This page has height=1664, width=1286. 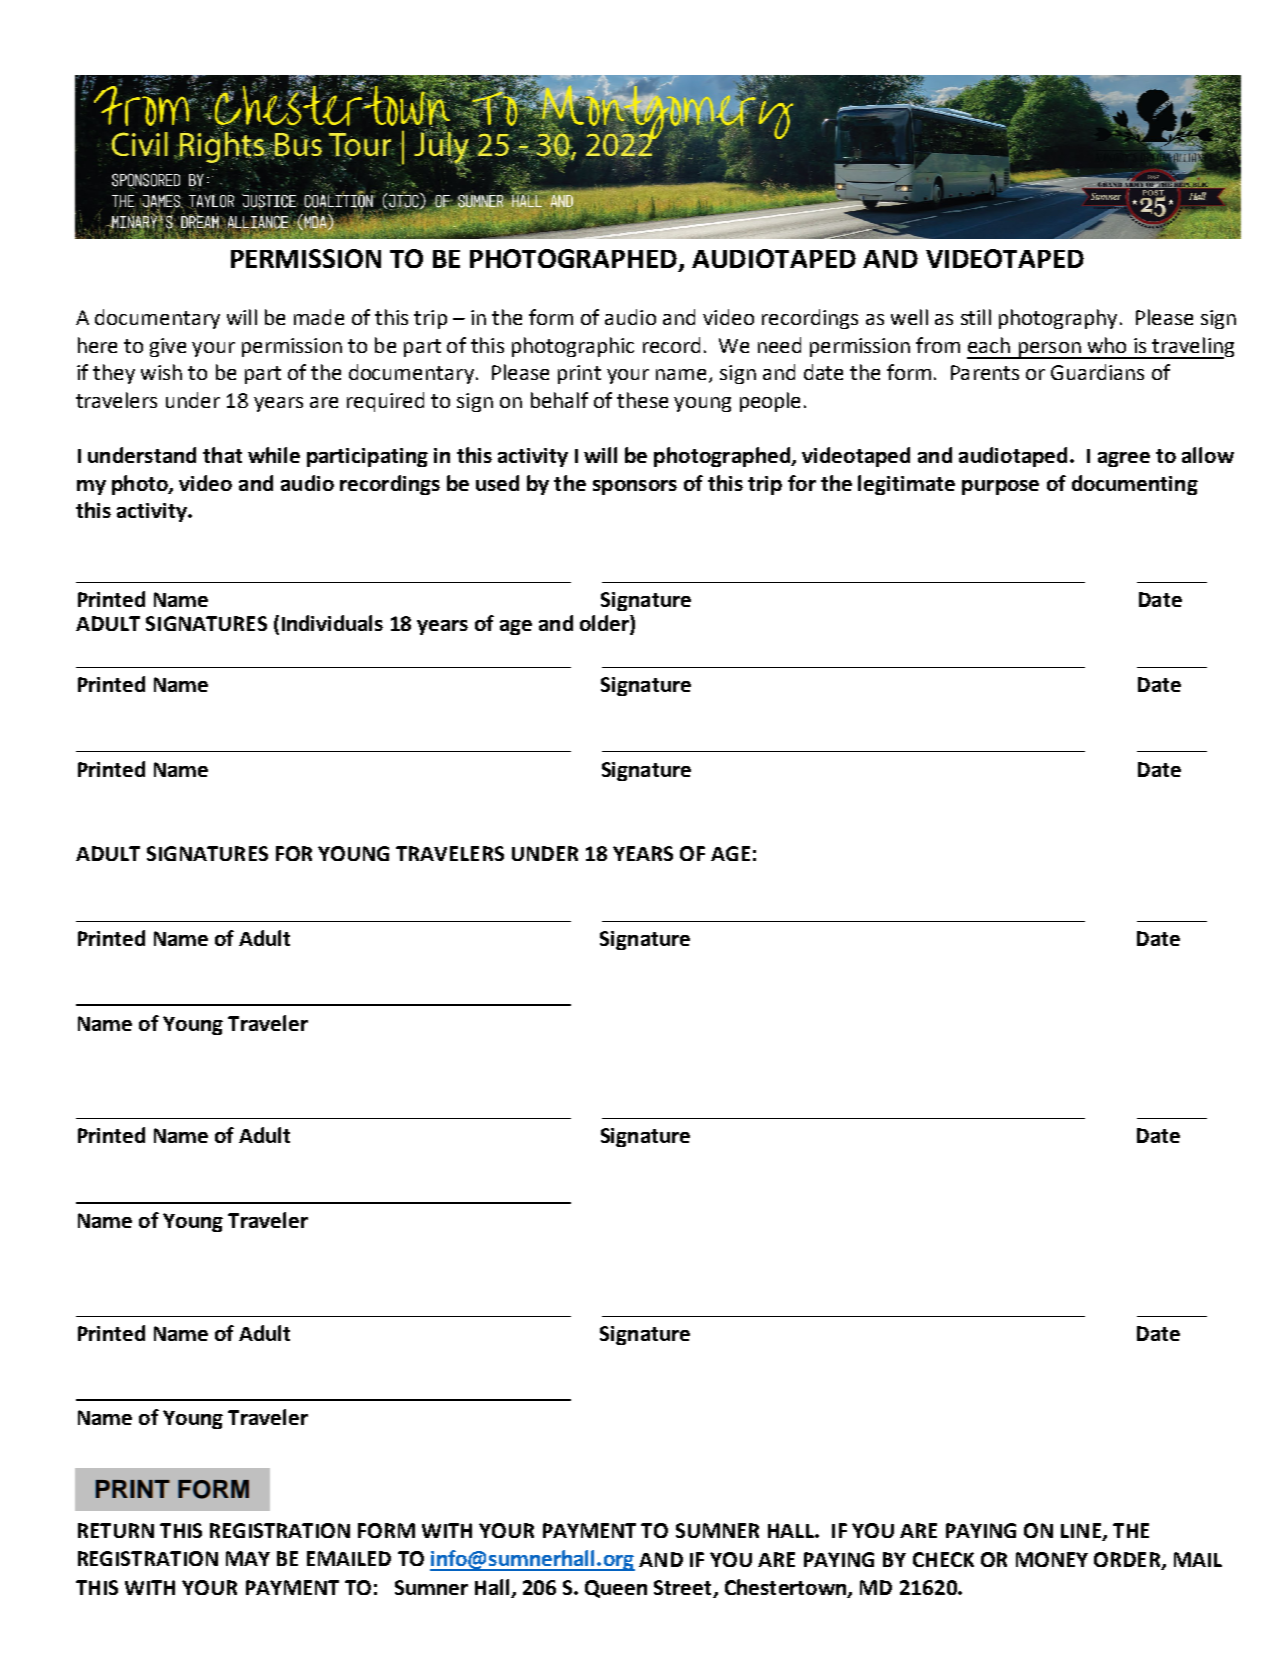 I want to click on purpose, so click(x=1000, y=487).
